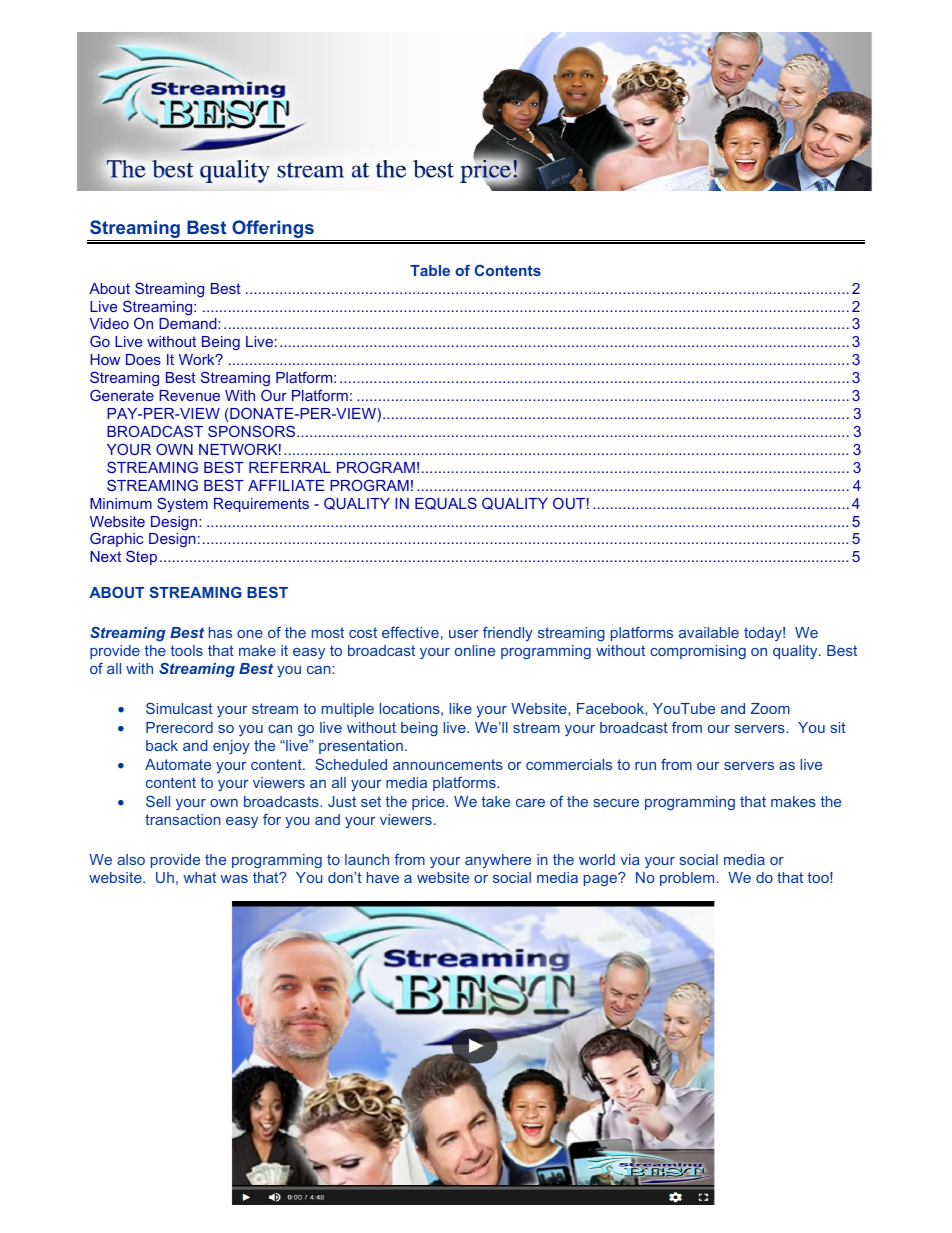 The image size is (952, 1233). What do you see at coordinates (461, 708) in the image?
I see `like` at bounding box center [461, 708].
